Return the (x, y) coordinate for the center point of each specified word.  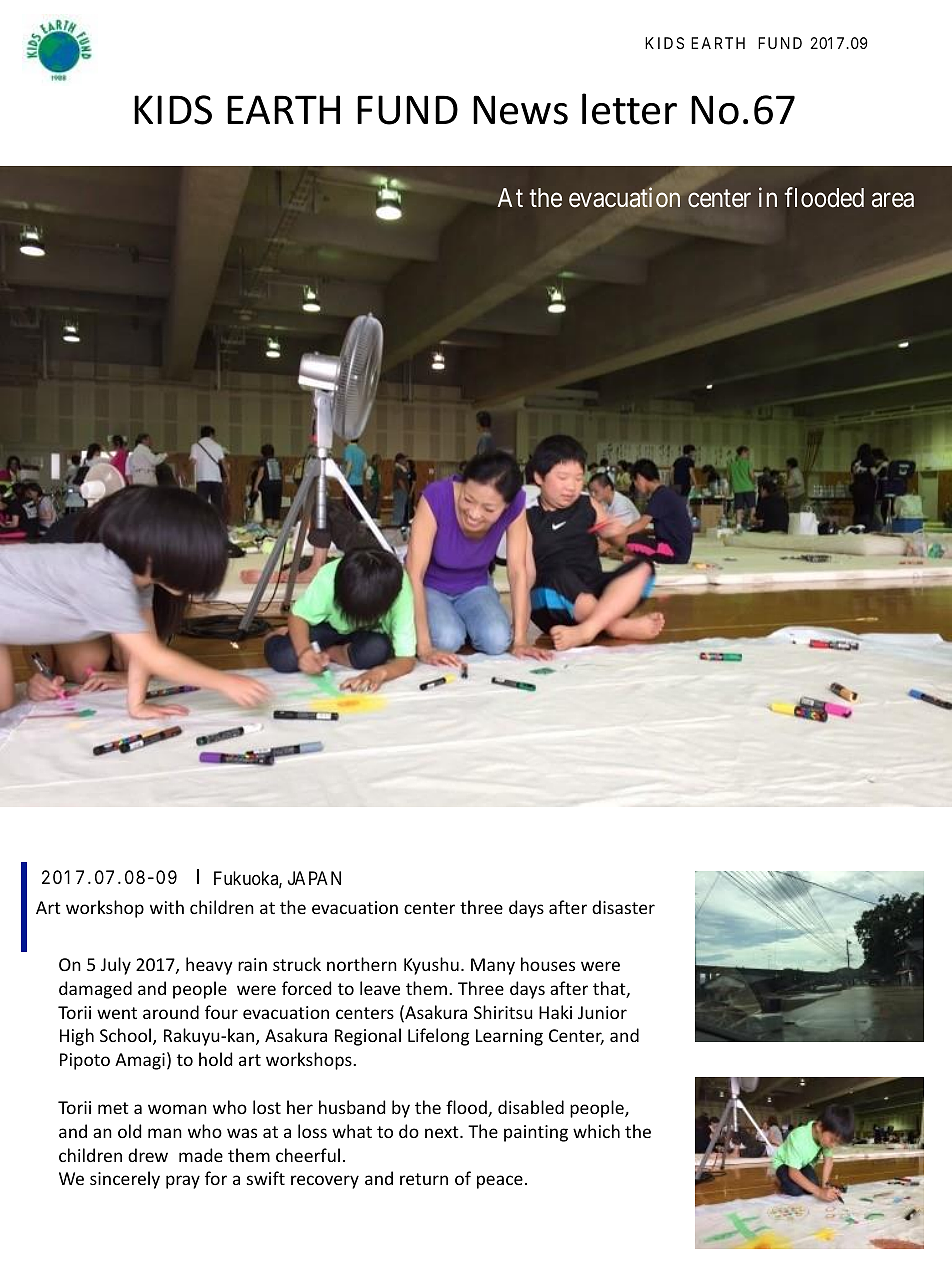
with (167, 907)
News (520, 110)
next (443, 1132)
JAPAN (314, 878)
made (201, 1155)
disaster (623, 907)
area (893, 200)
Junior (602, 1012)
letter (629, 109)
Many (493, 966)
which (596, 1131)
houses (548, 964)
